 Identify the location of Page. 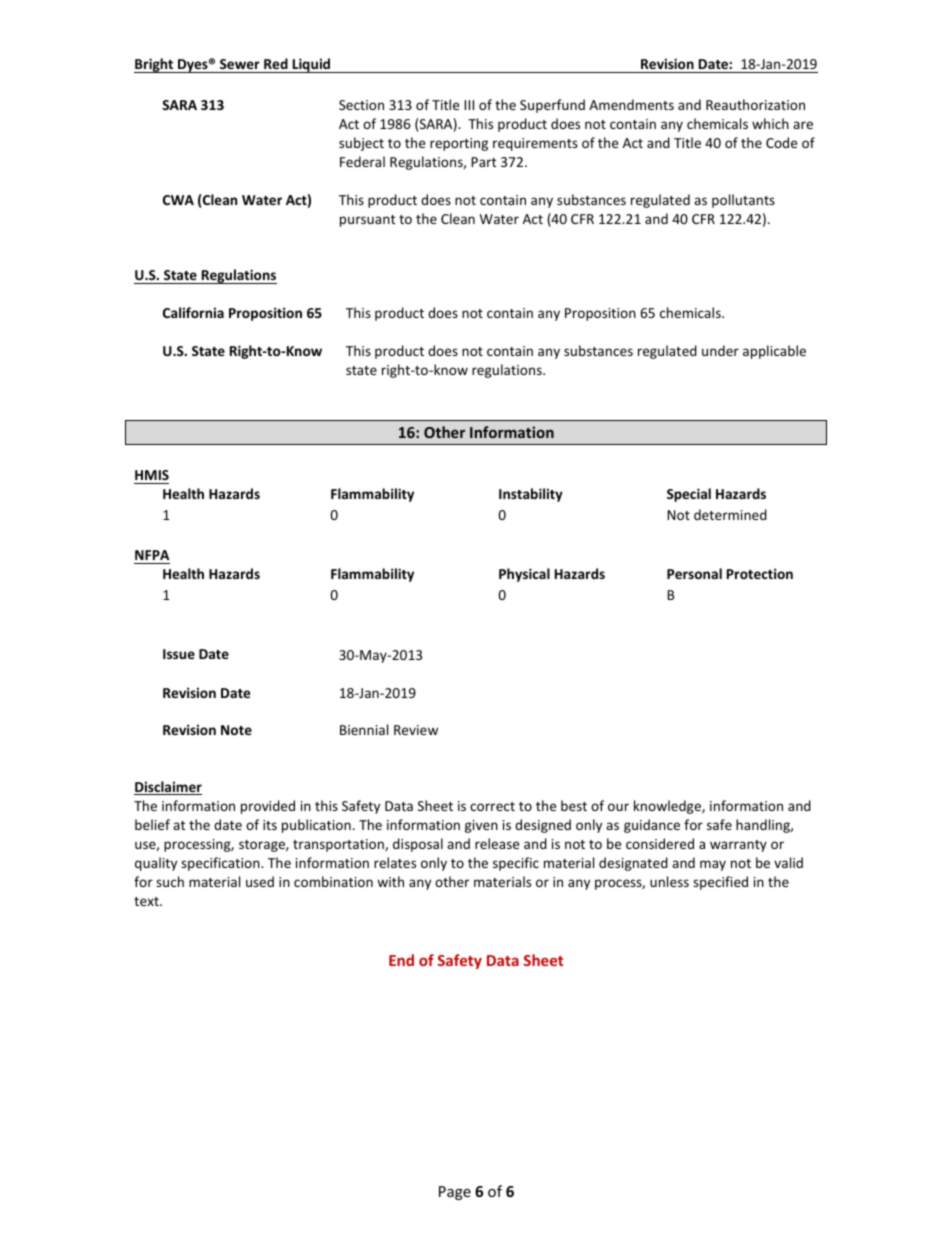
(455, 1193).
